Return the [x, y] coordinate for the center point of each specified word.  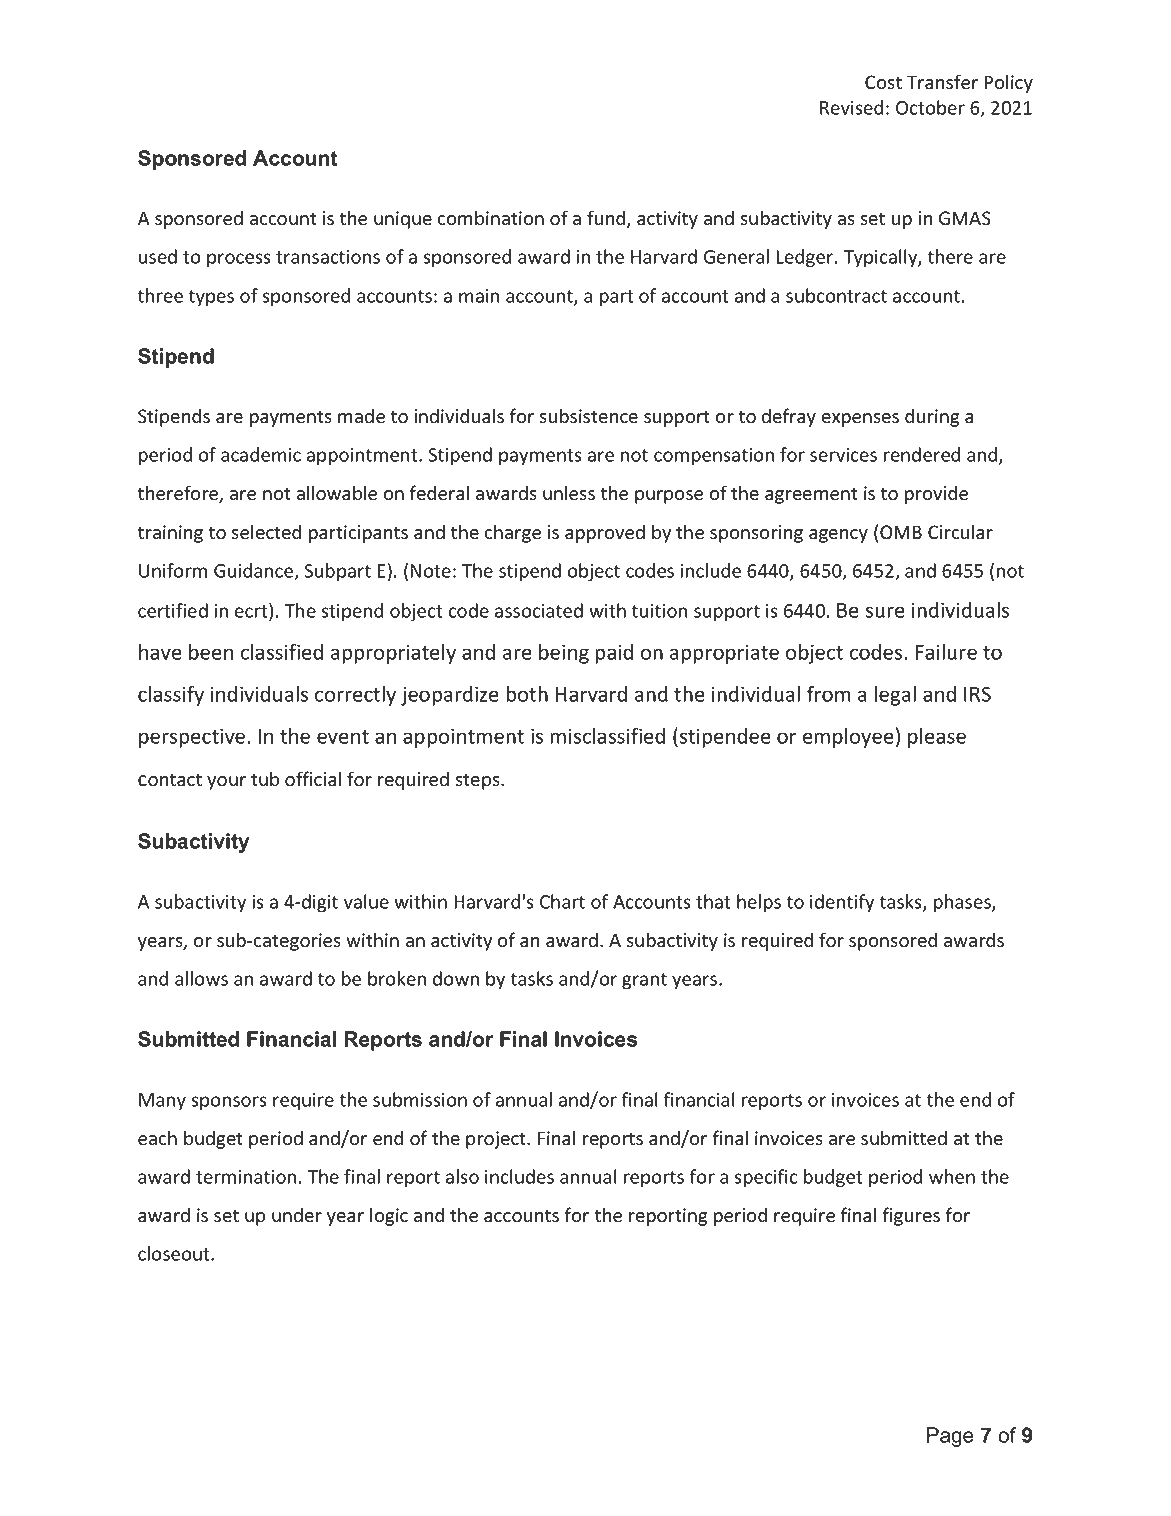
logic [389, 1216]
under [297, 1215]
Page [950, 1437]
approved [605, 533]
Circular [960, 532]
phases [963, 903]
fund [607, 219]
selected [266, 532]
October [930, 107]
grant [644, 981]
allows [201, 978]
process [239, 260]
